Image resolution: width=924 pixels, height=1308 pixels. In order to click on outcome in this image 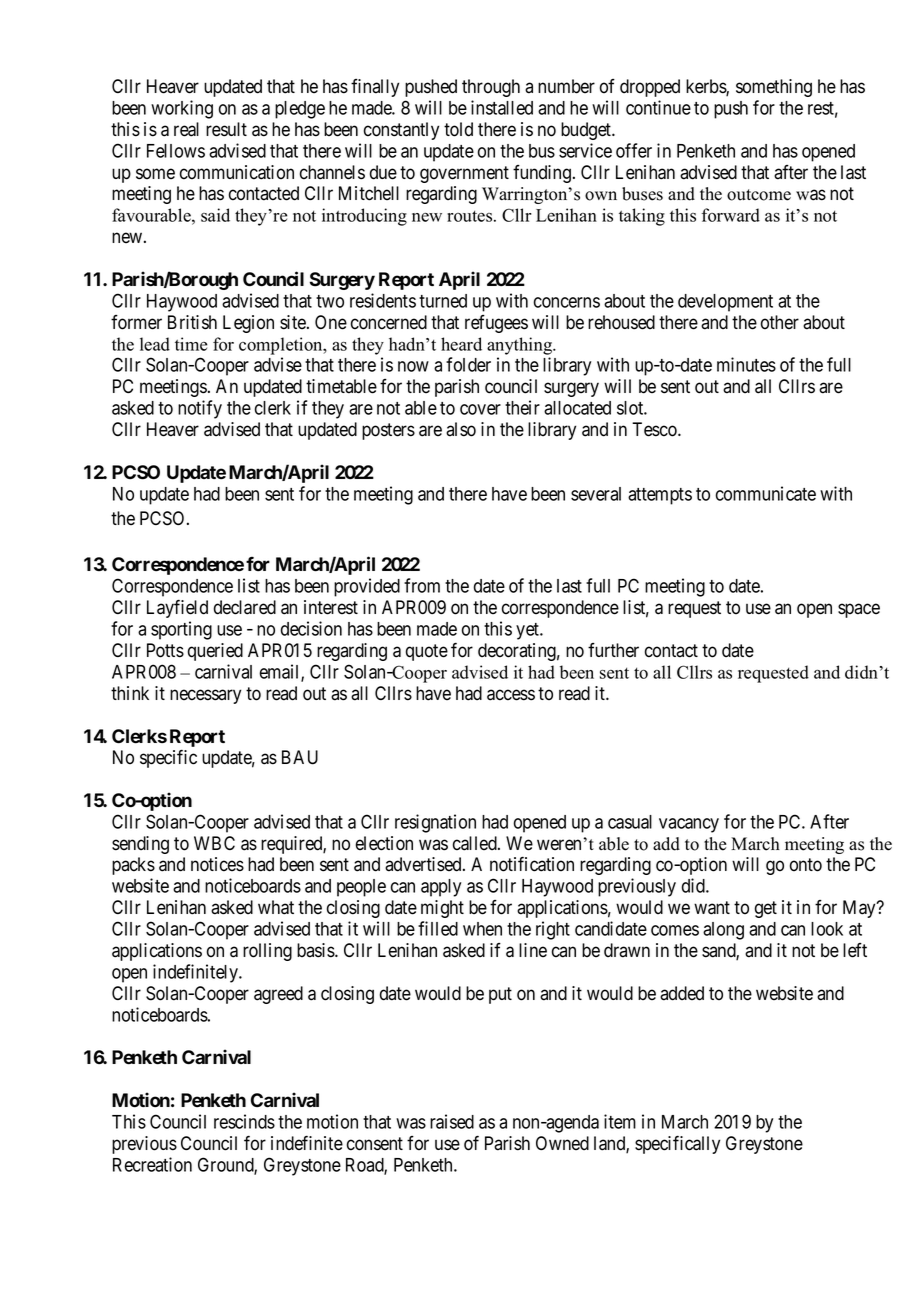, I will do `click(759, 195)`.
